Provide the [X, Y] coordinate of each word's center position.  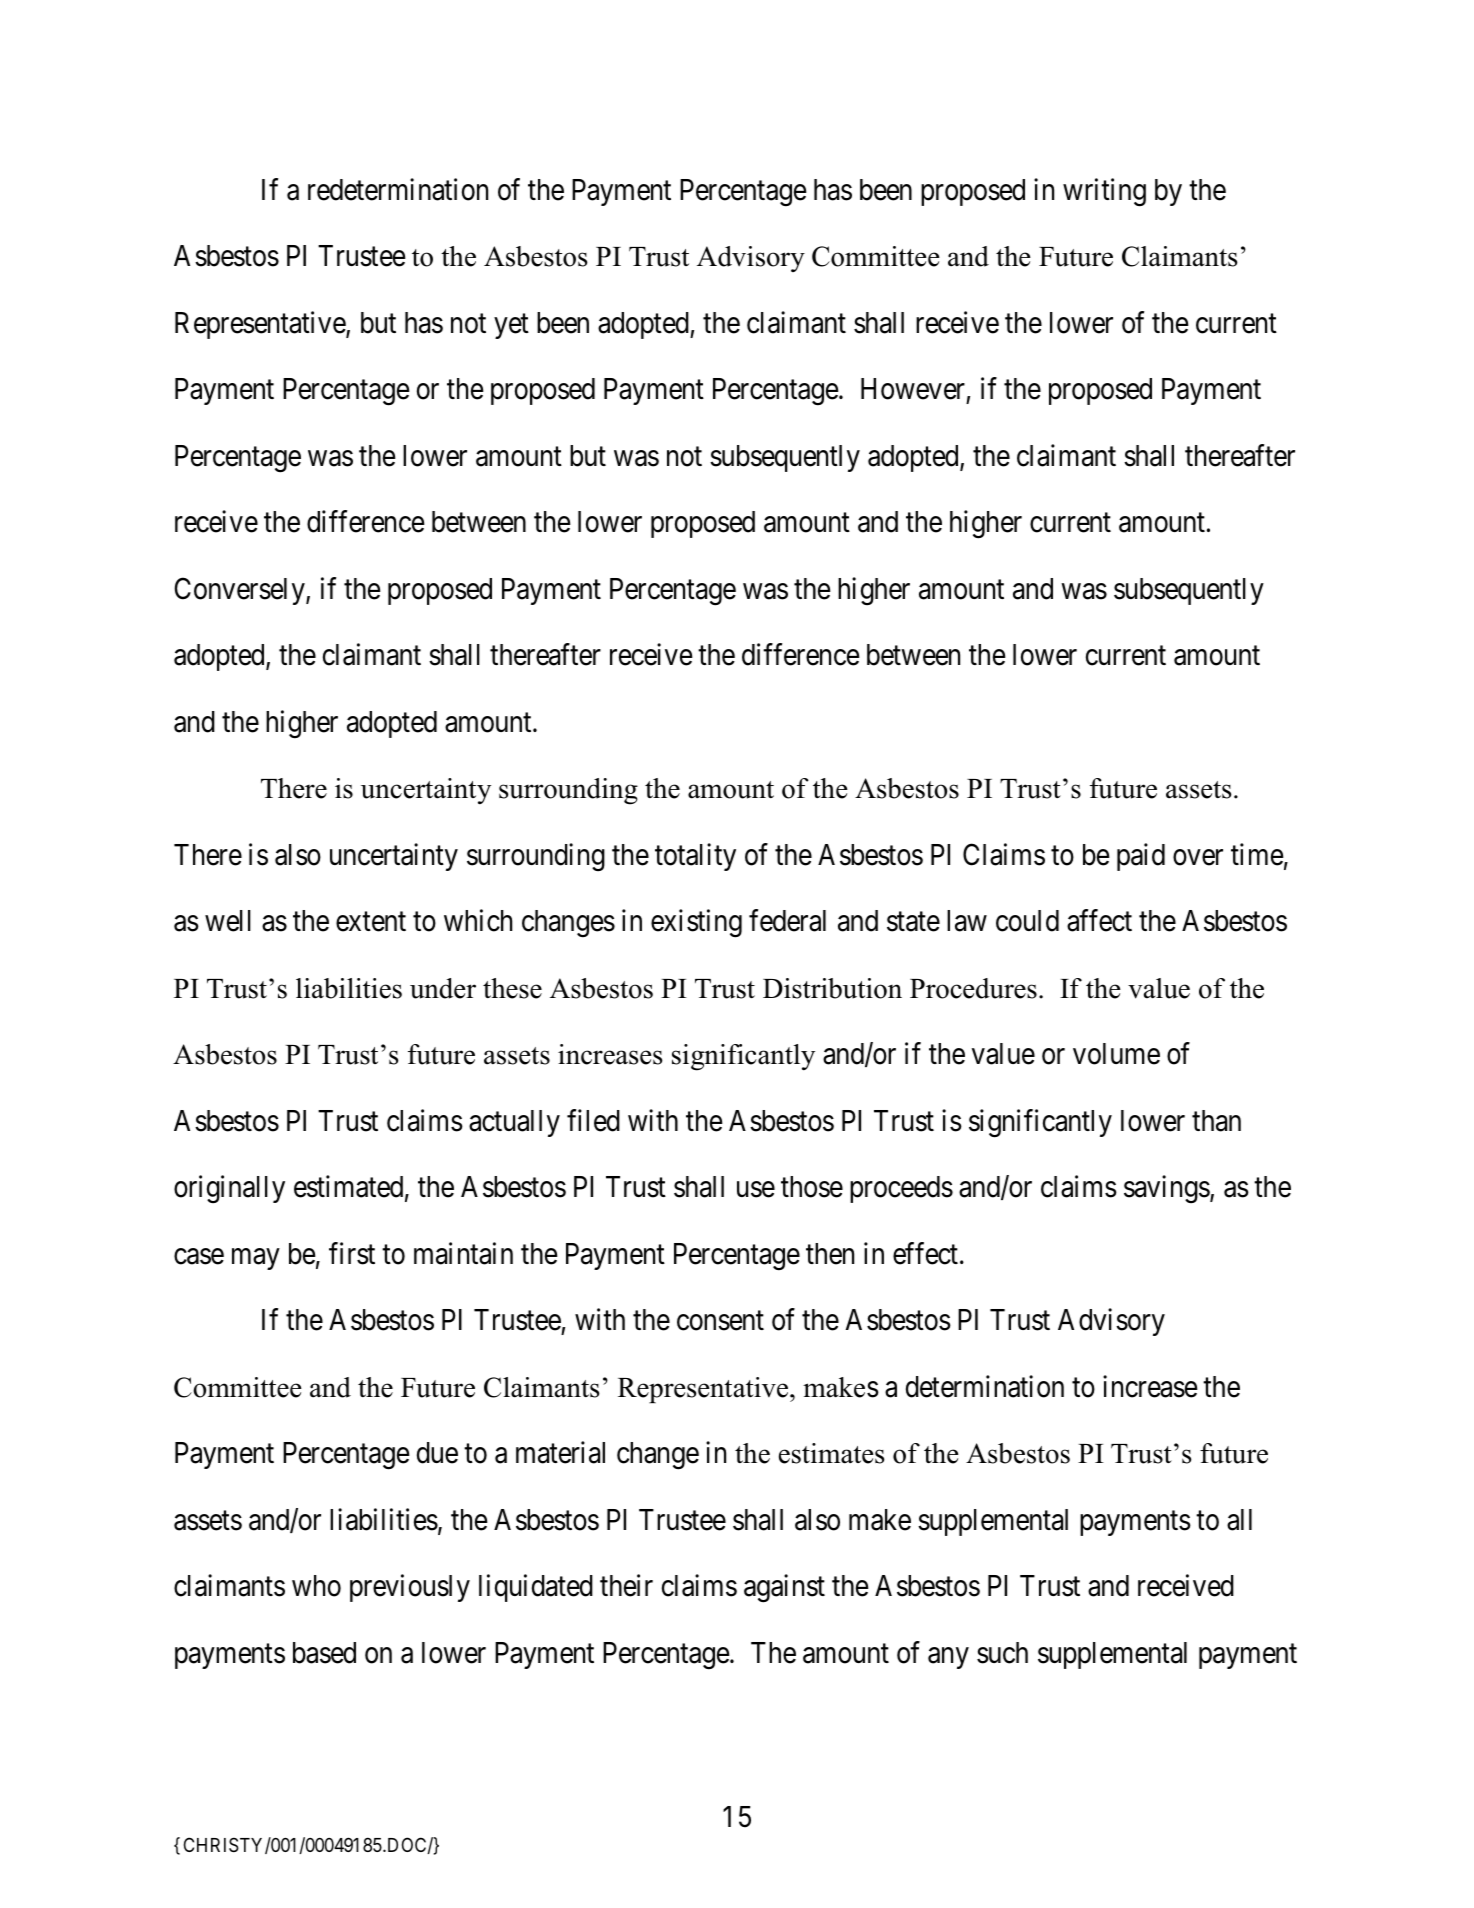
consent [720, 1321]
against [784, 1589]
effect [927, 1253]
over [1198, 858]
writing [1104, 192]
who [316, 1586]
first [352, 1253]
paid [1141, 857]
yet [511, 326]
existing [696, 924]
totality [695, 857]
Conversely [240, 591]
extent [371, 922]
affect [1099, 921]
